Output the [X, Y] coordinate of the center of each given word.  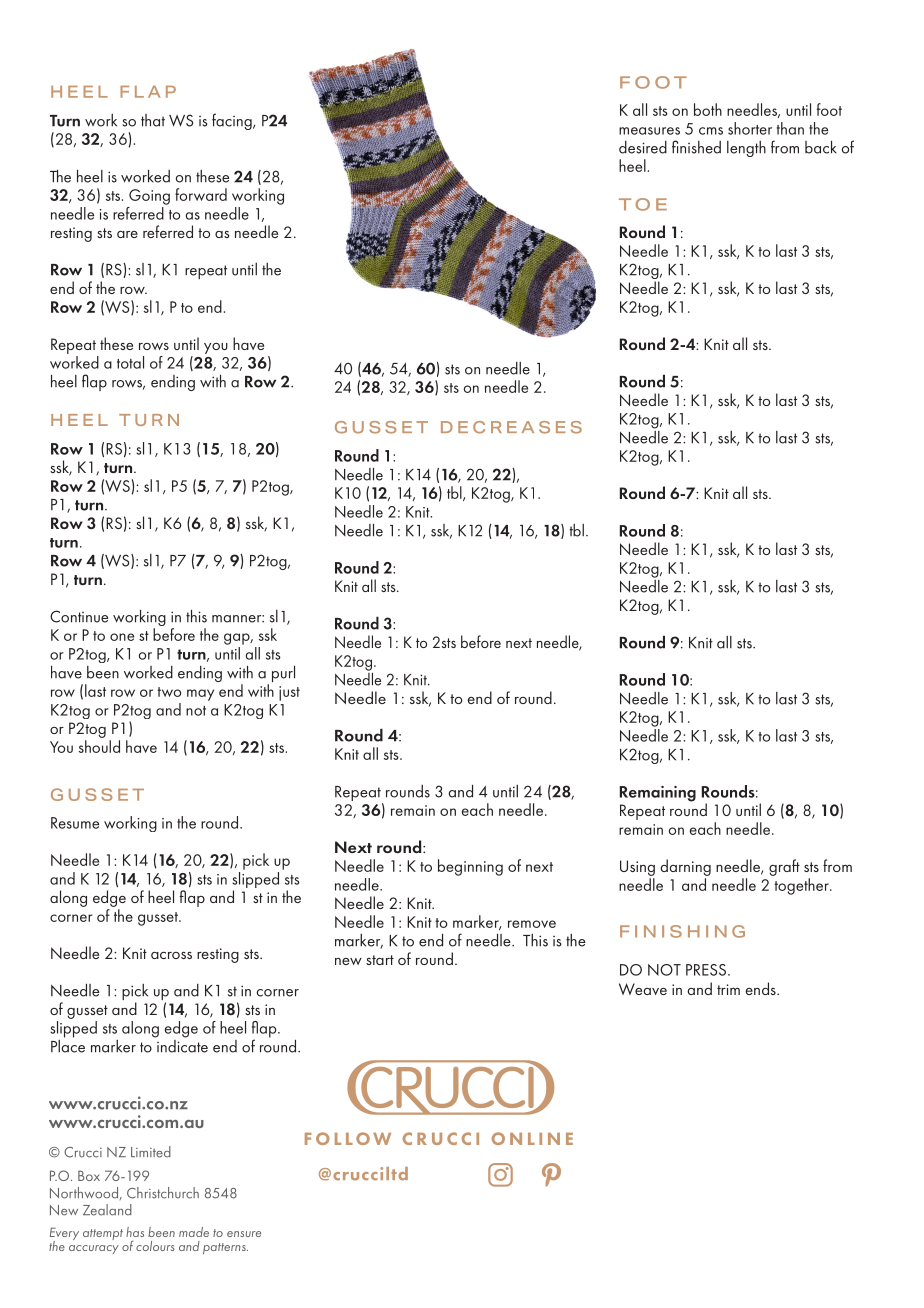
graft [784, 867]
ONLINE [532, 1138]
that [153, 120]
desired [643, 147]
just [289, 693]
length [746, 149]
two [169, 692]
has [135, 1232]
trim [728, 989]
